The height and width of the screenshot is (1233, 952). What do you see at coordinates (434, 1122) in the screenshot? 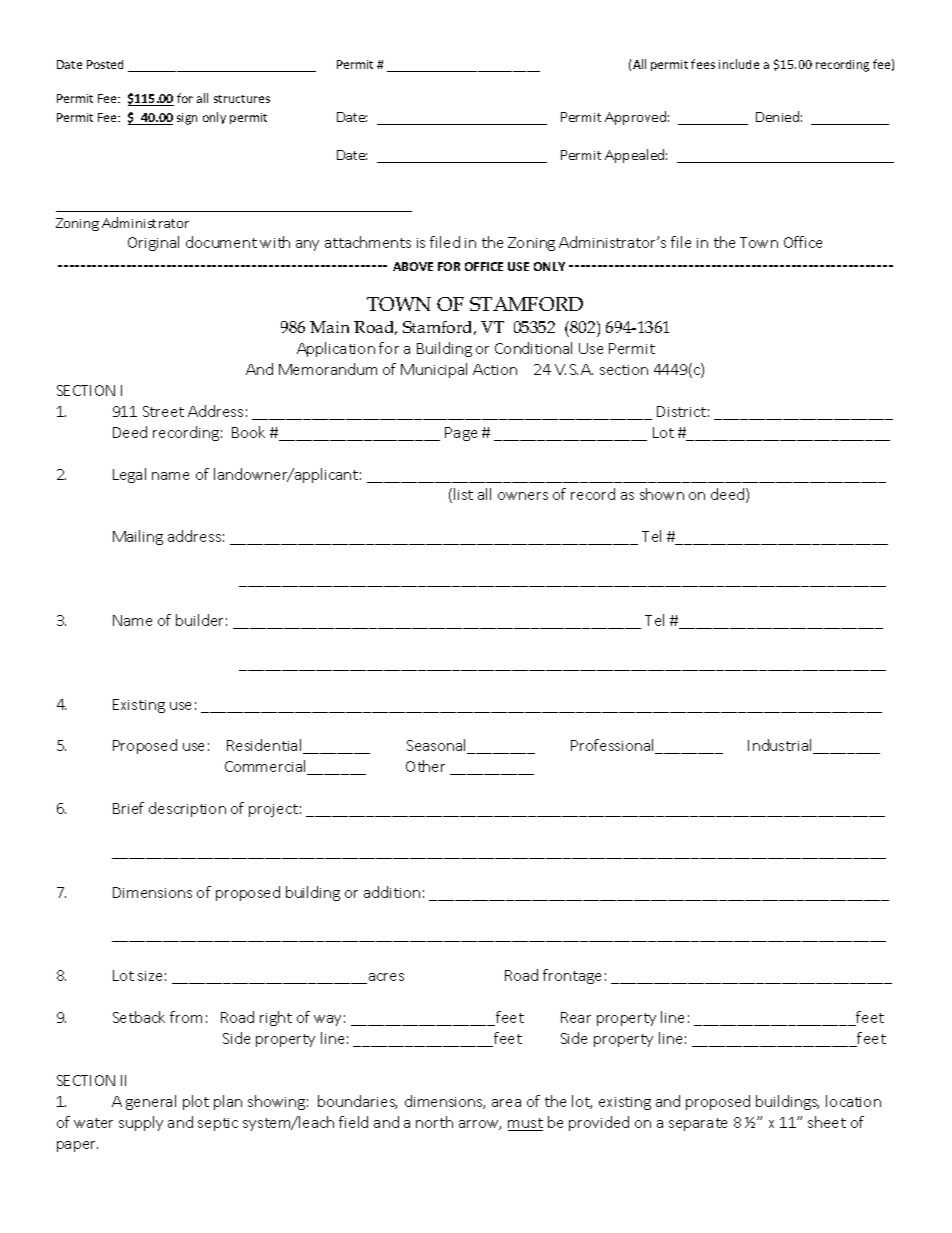
I see `north` at bounding box center [434, 1122].
